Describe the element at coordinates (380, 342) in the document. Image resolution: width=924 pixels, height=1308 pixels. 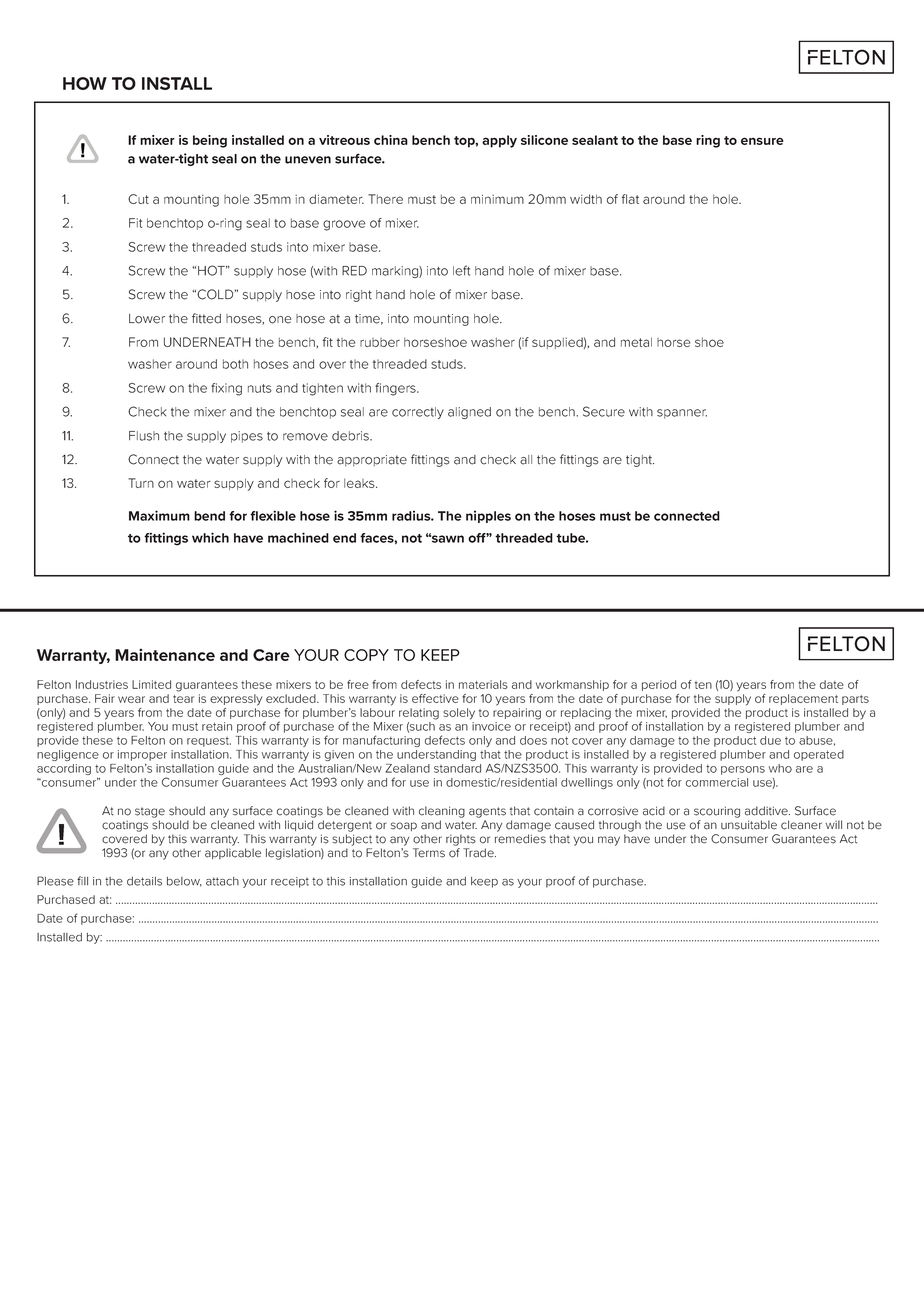
I see `rubber` at that location.
